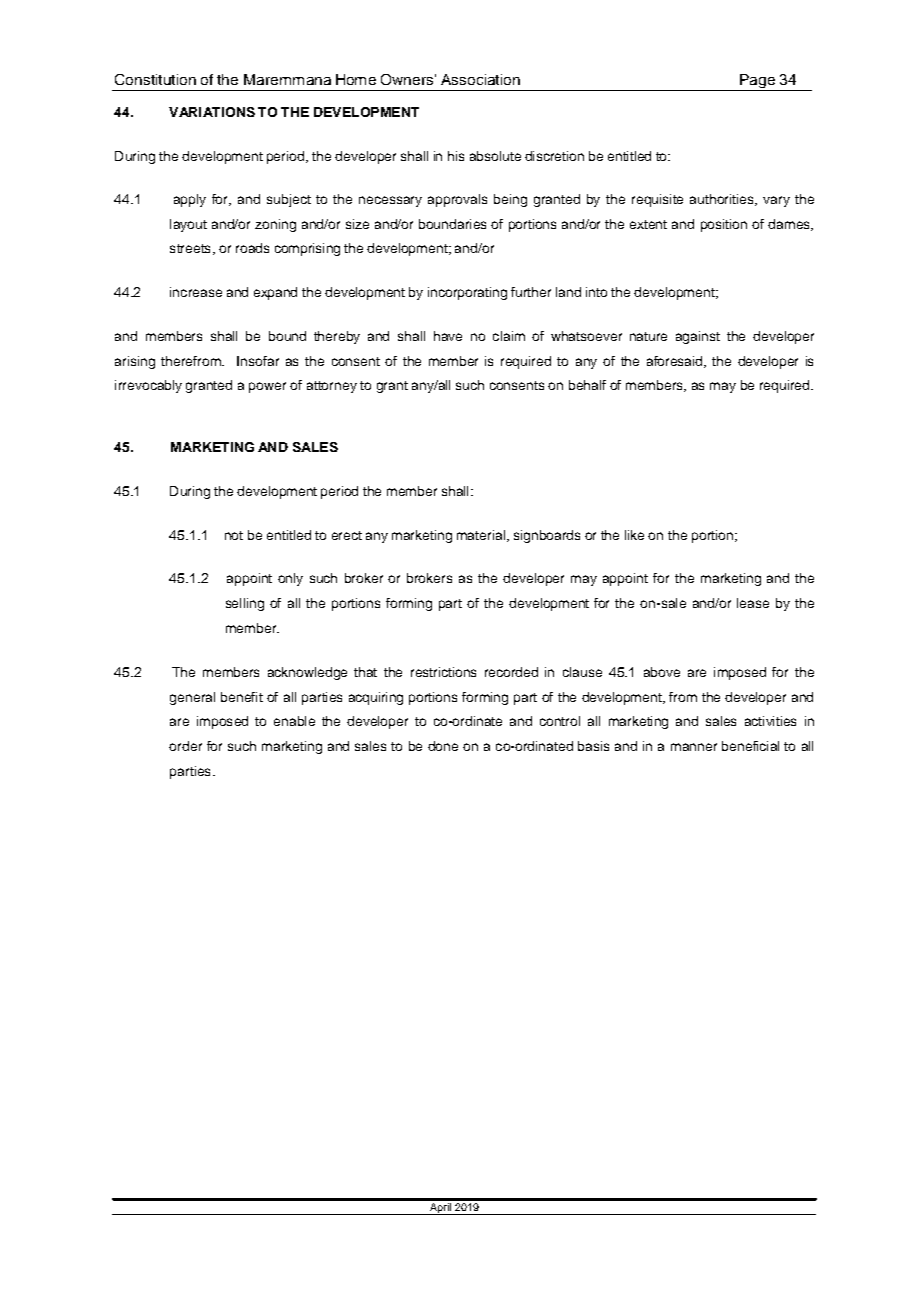 The height and width of the screenshot is (1309, 924). I want to click on against, so click(698, 337).
